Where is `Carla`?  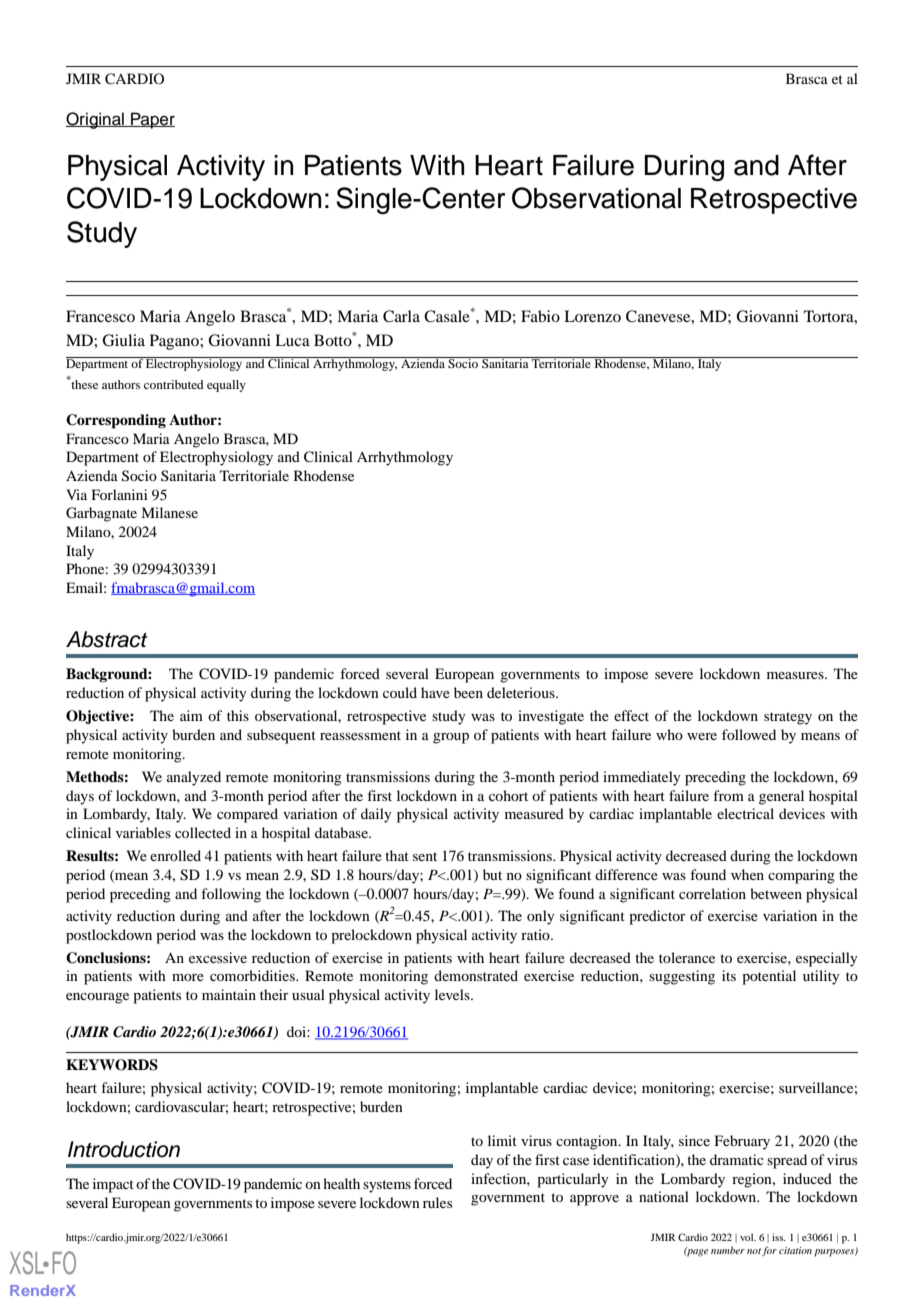
Carla is located at coordinates (401, 316).
